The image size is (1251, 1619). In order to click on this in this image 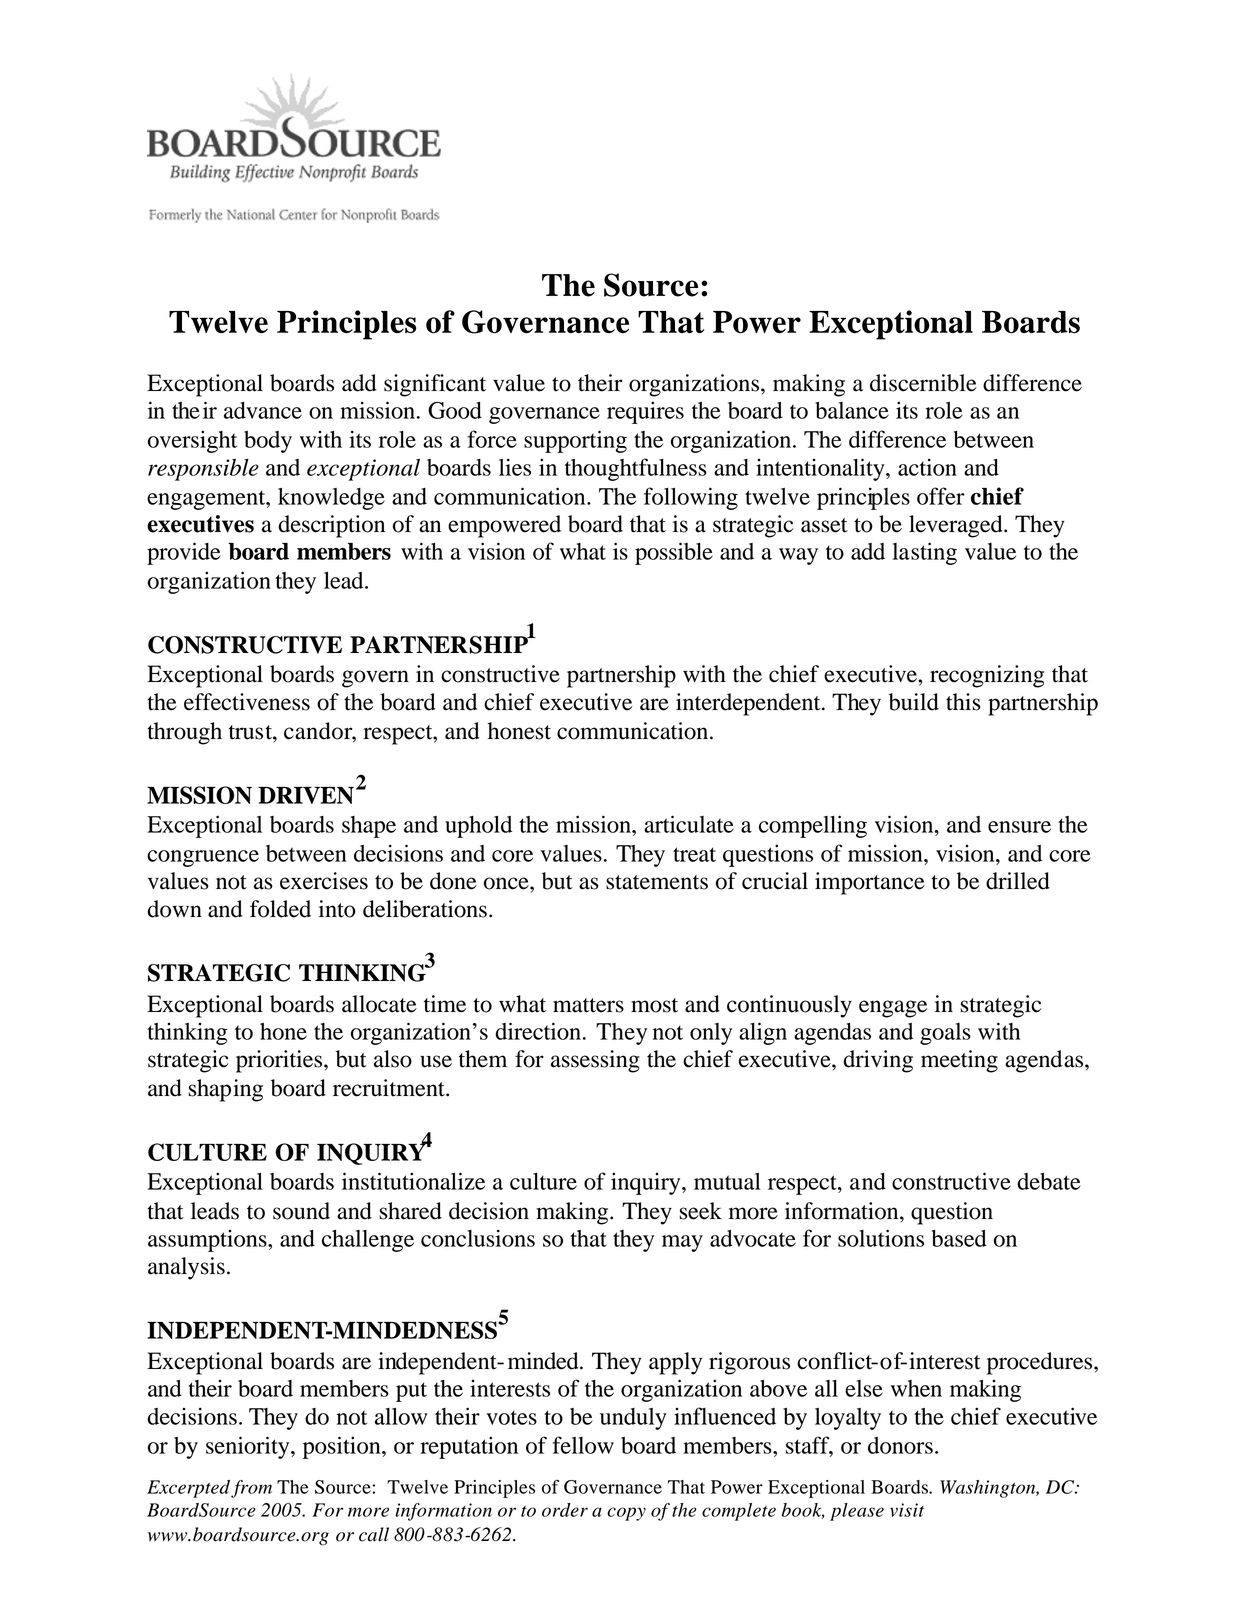, I will do `click(963, 702)`.
